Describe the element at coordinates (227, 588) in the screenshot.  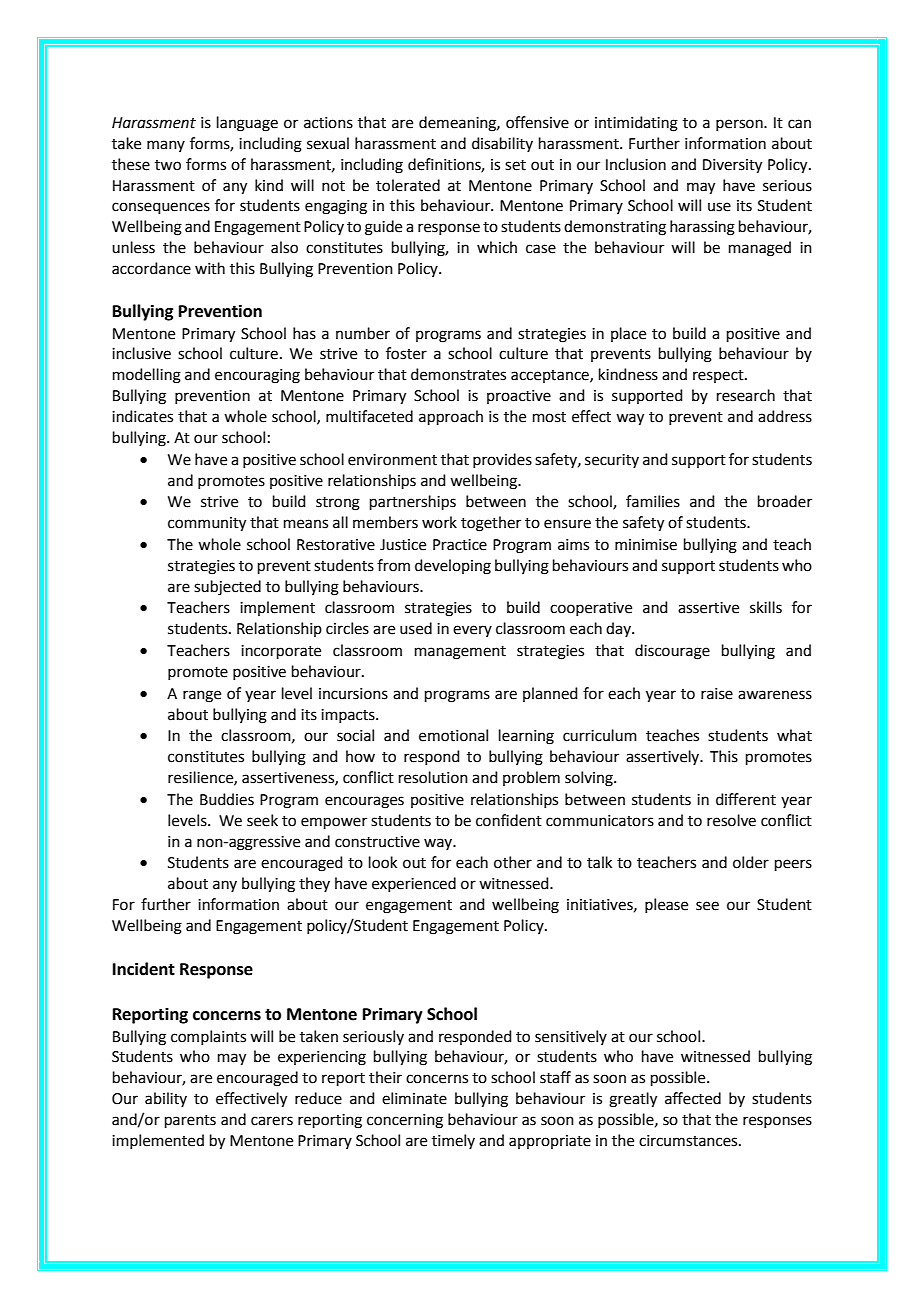
I see `subjected` at that location.
